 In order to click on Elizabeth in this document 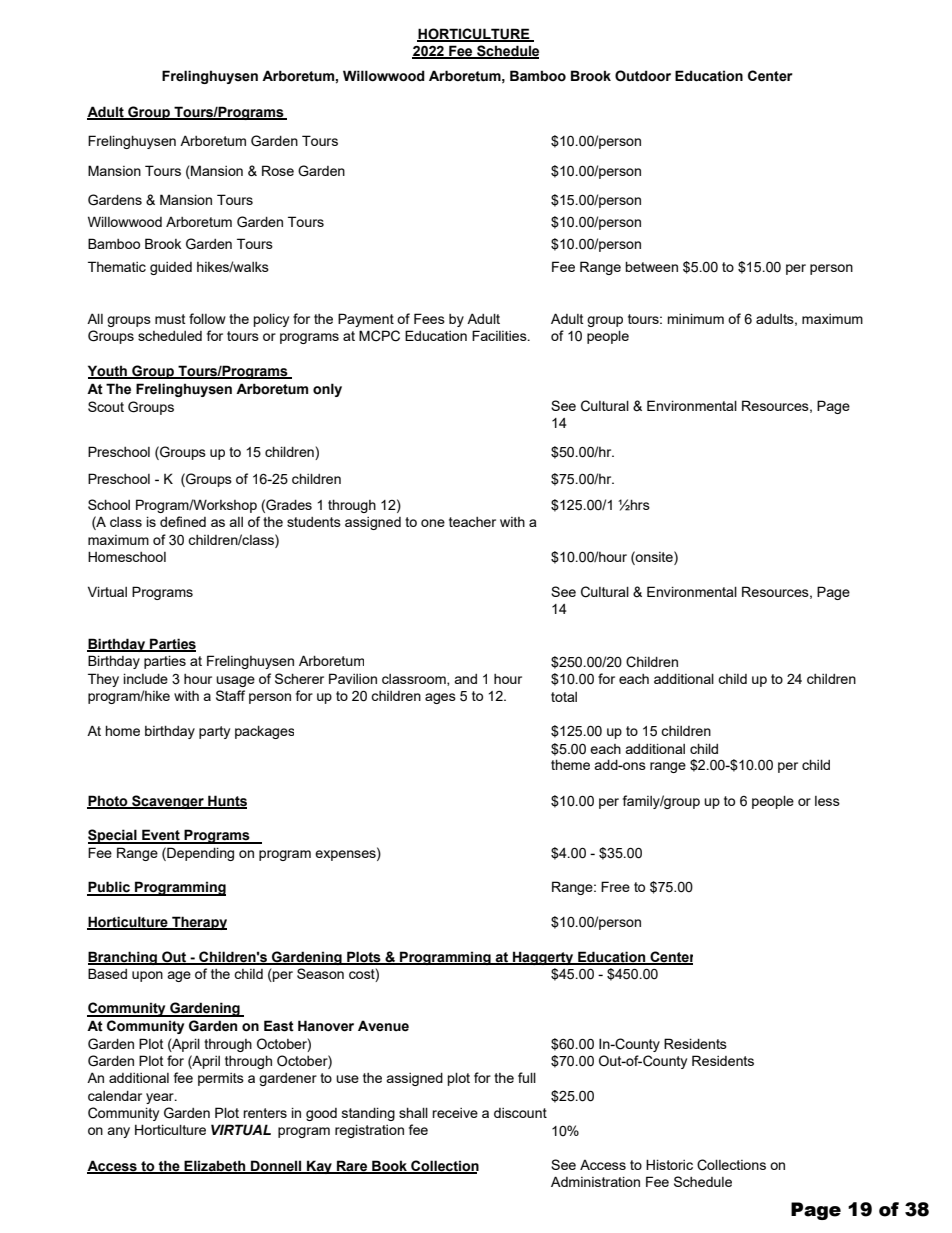, I will do `click(215, 1167)`.
